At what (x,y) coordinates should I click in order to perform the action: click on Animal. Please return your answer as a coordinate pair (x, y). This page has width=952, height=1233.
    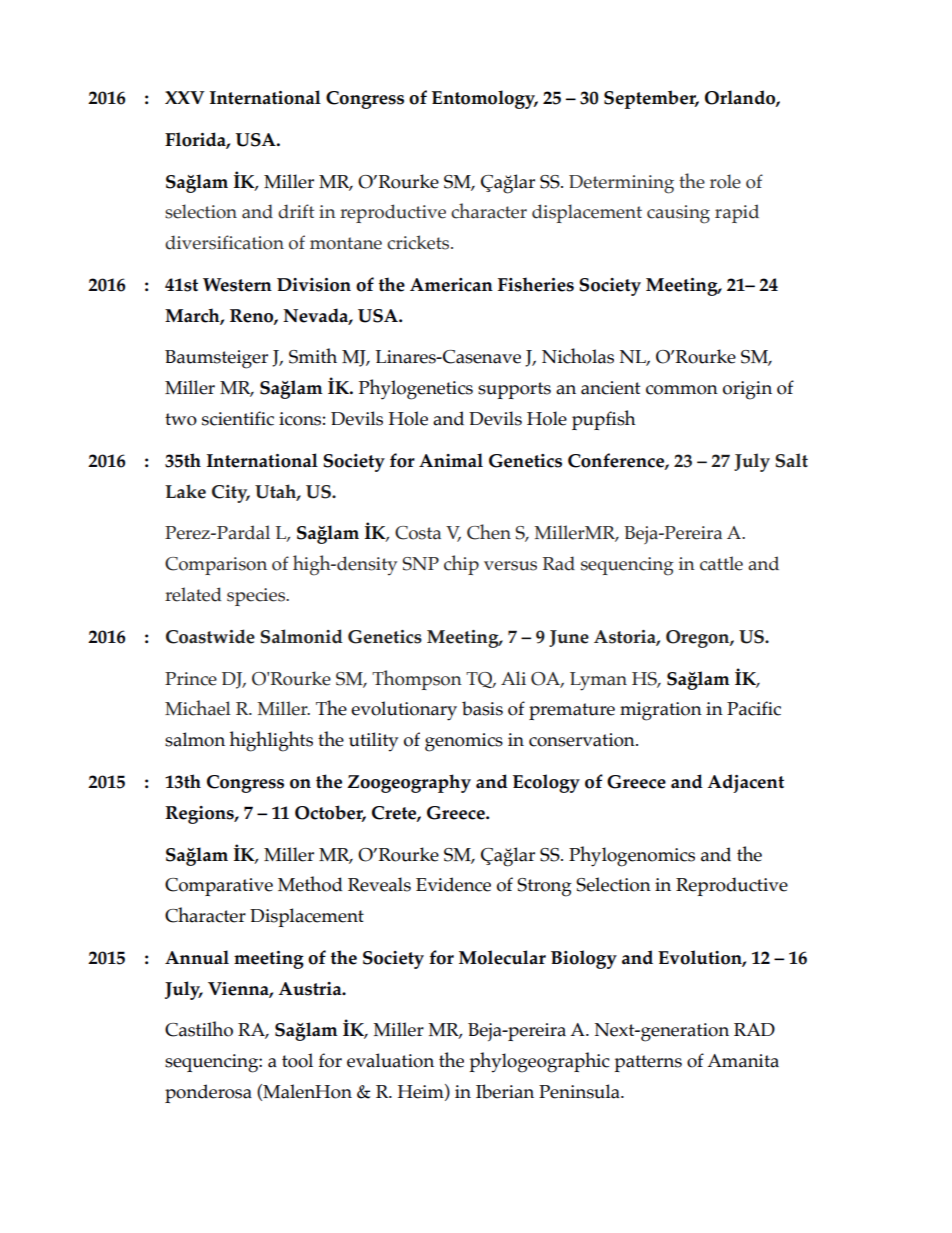
    Looking at the image, I should click on (451, 460).
